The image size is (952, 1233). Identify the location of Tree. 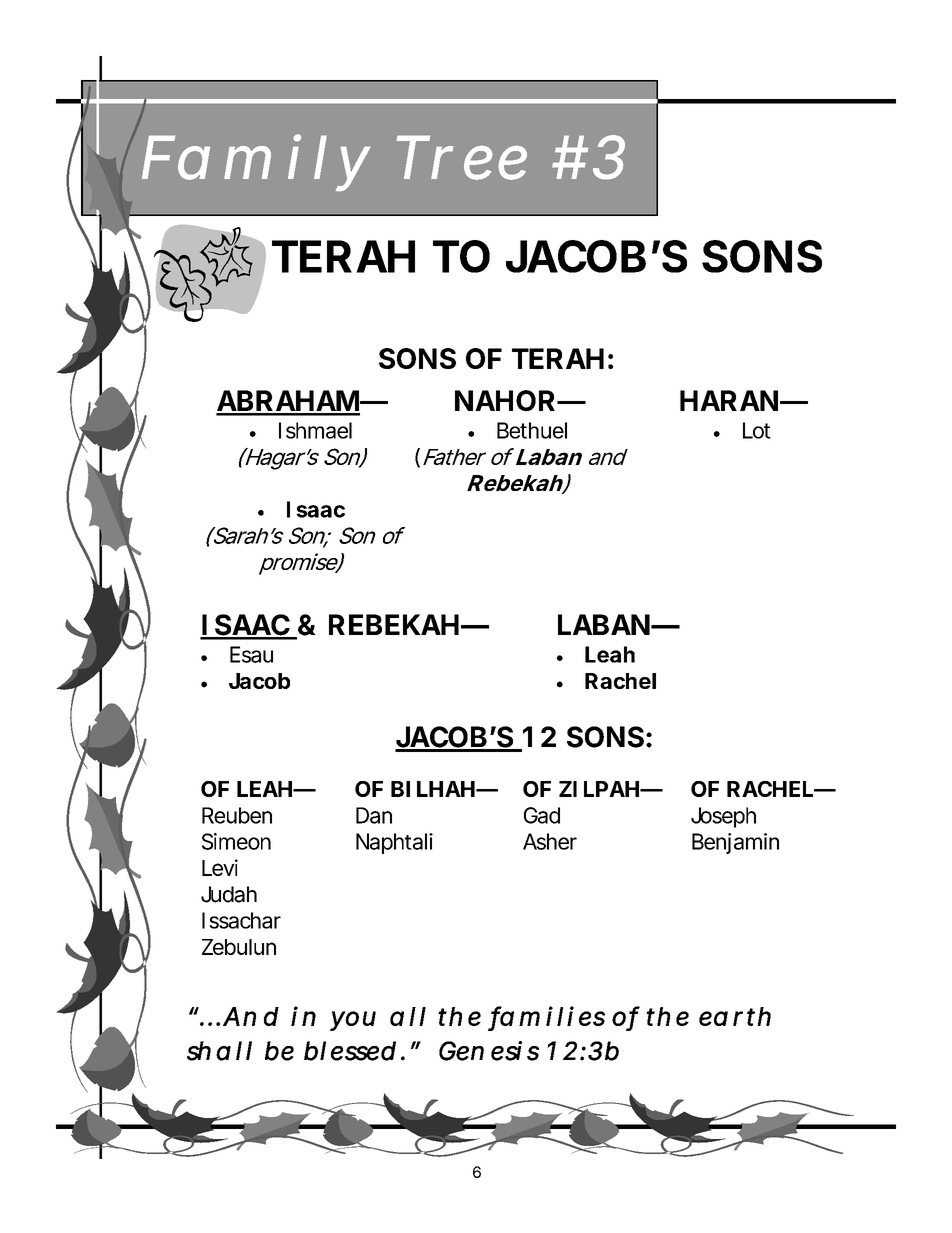
(461, 157).
